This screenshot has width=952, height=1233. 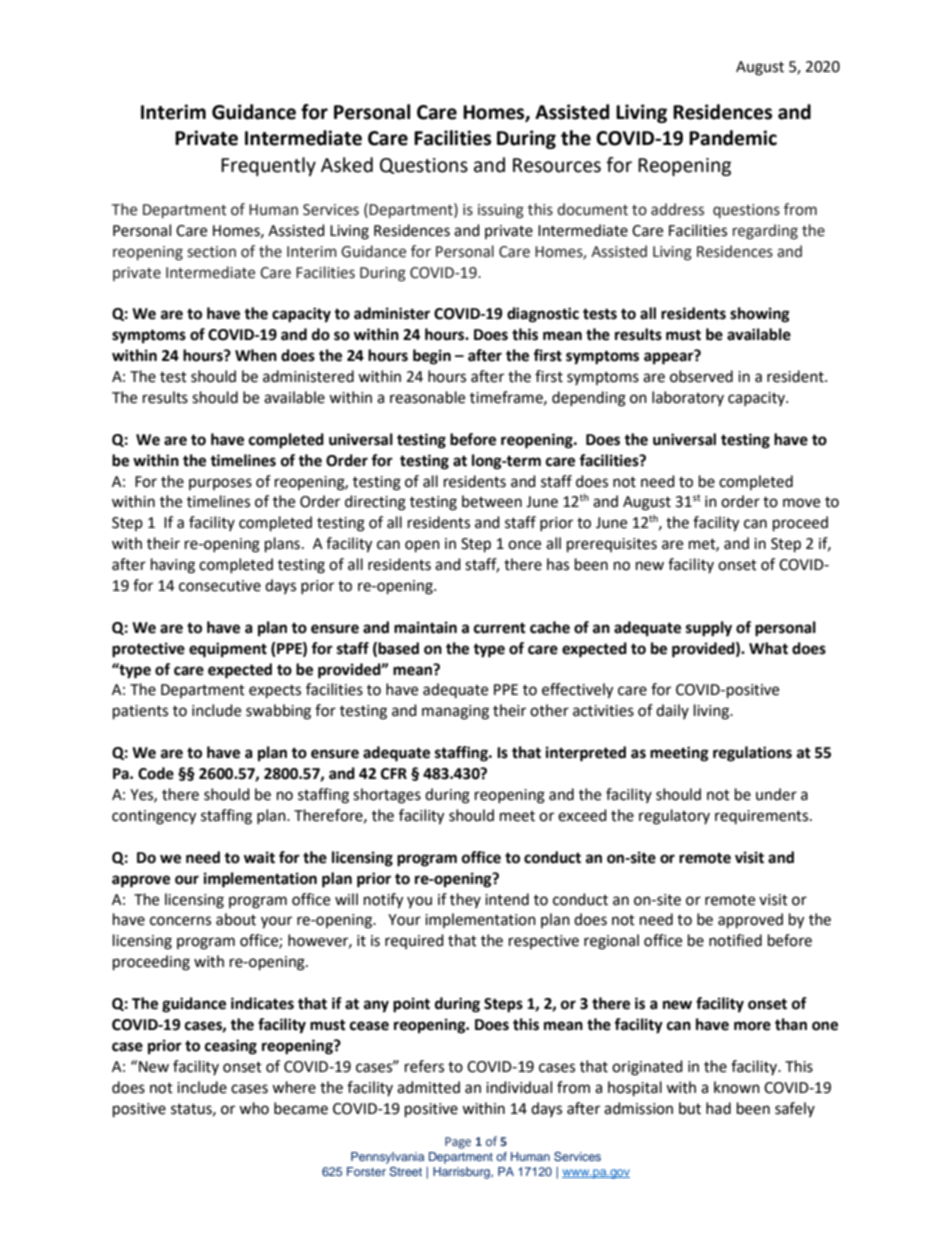 I want to click on current, so click(x=500, y=628).
